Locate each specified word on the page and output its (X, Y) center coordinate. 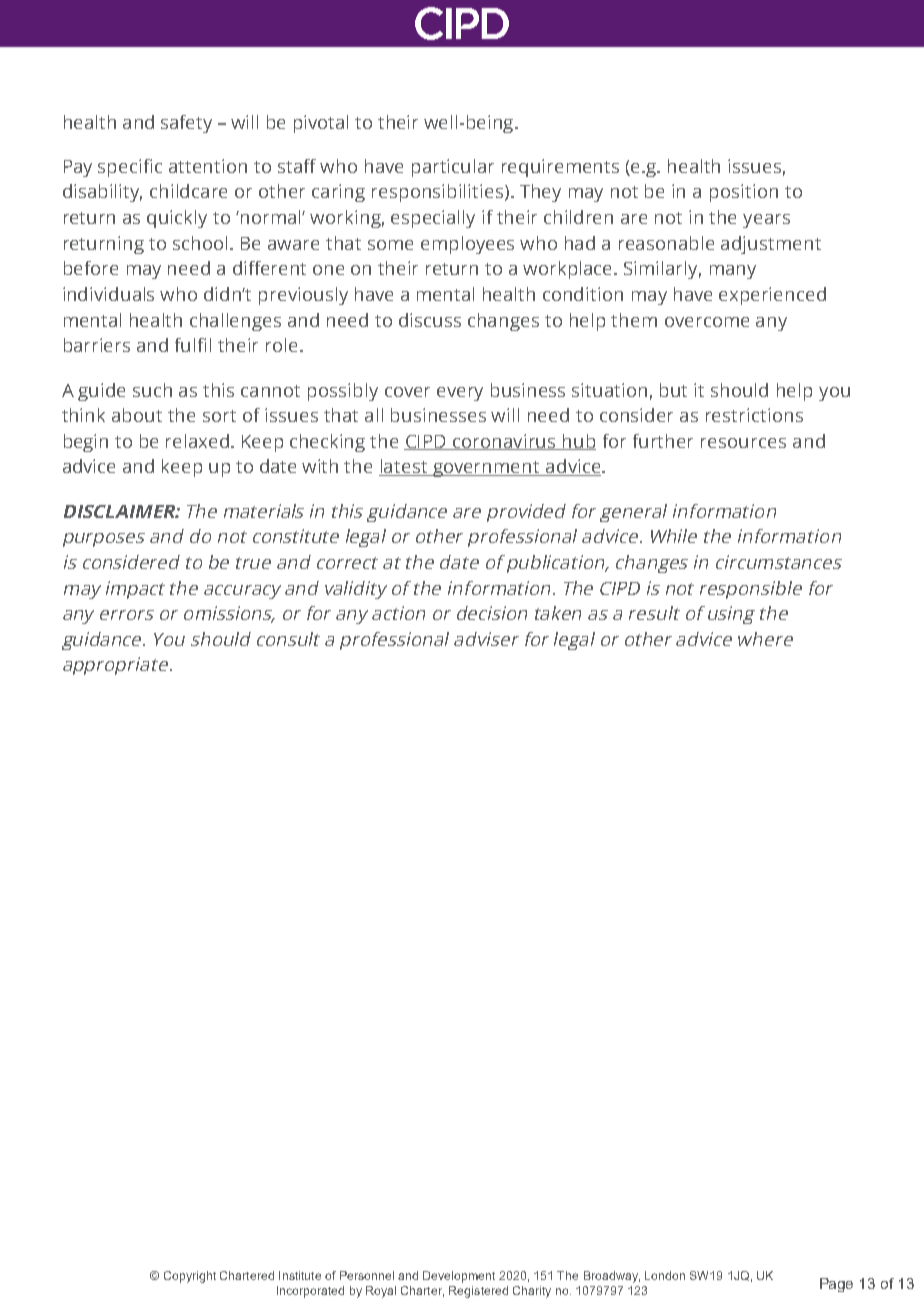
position (744, 193)
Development (459, 1277)
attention (208, 166)
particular (453, 168)
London (665, 1275)
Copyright (190, 1277)
